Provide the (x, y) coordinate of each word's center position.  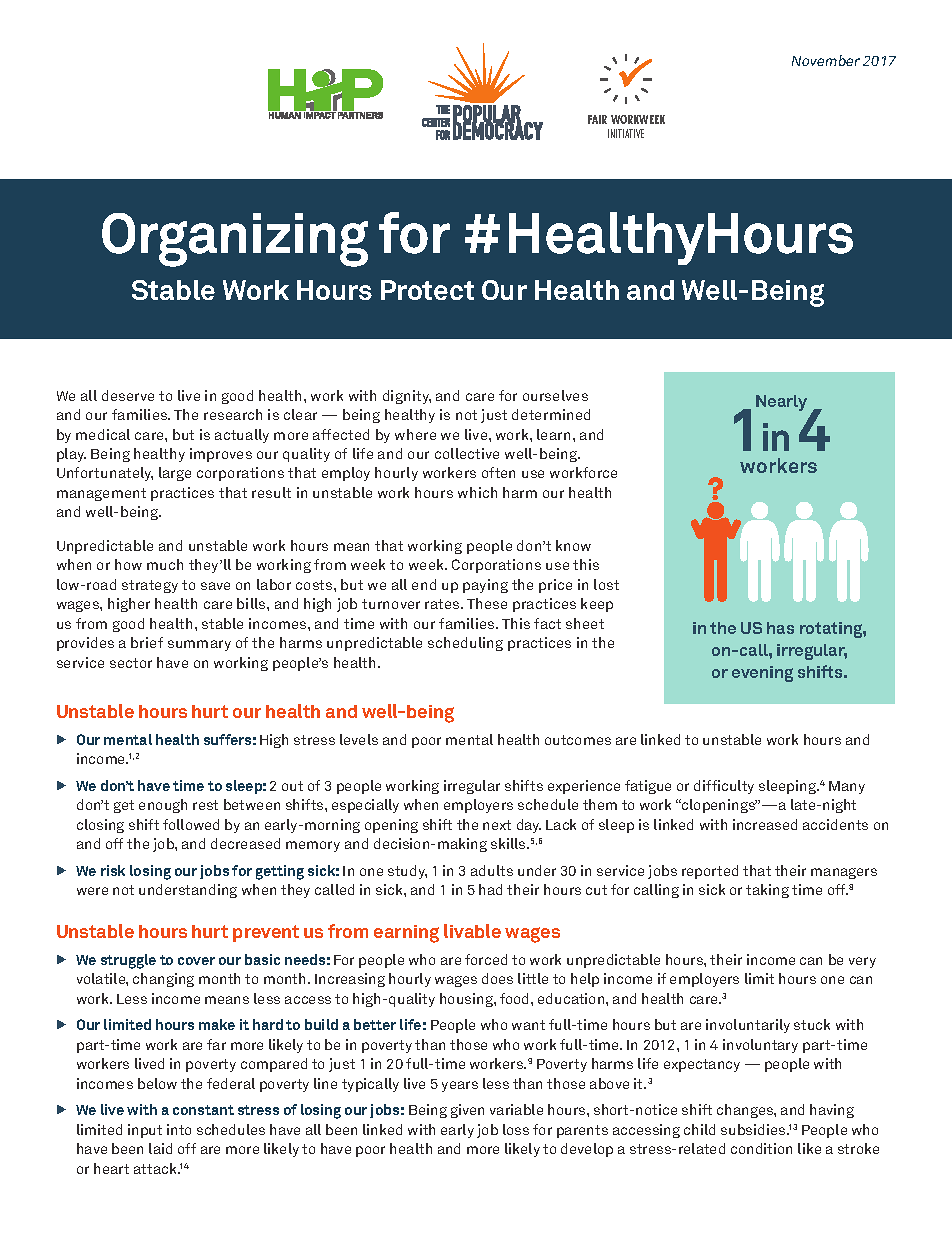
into (179, 1129)
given (467, 1111)
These (487, 603)
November (826, 60)
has (780, 628)
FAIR (597, 119)
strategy (150, 586)
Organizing (235, 240)
